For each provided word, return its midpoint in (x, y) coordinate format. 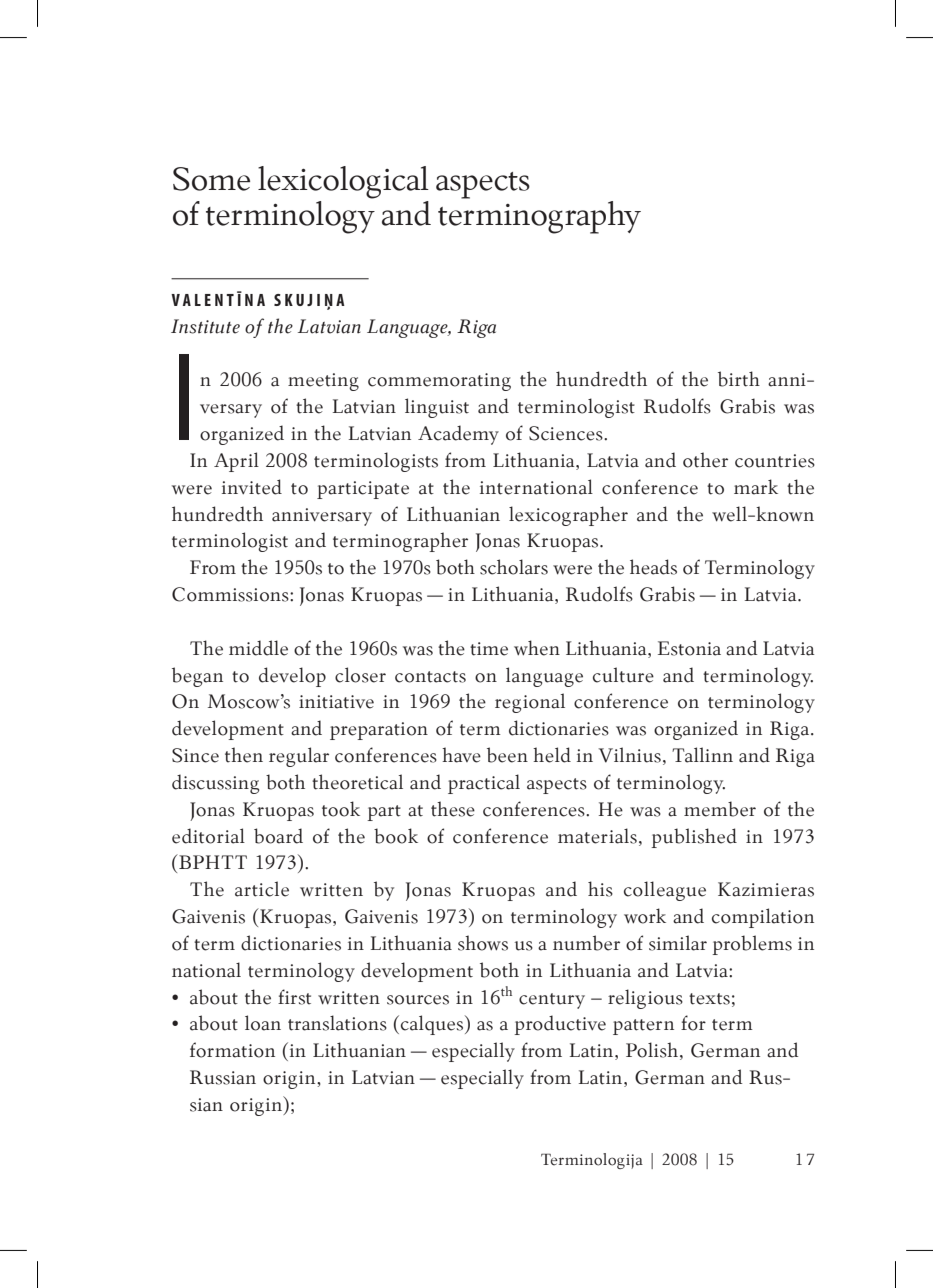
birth (739, 379)
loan (263, 1023)
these (453, 809)
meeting (323, 382)
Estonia (689, 648)
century (552, 1001)
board (278, 836)
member (720, 809)
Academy (458, 435)
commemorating (439, 382)
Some (211, 179)
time (489, 649)
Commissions (231, 594)
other (705, 460)
